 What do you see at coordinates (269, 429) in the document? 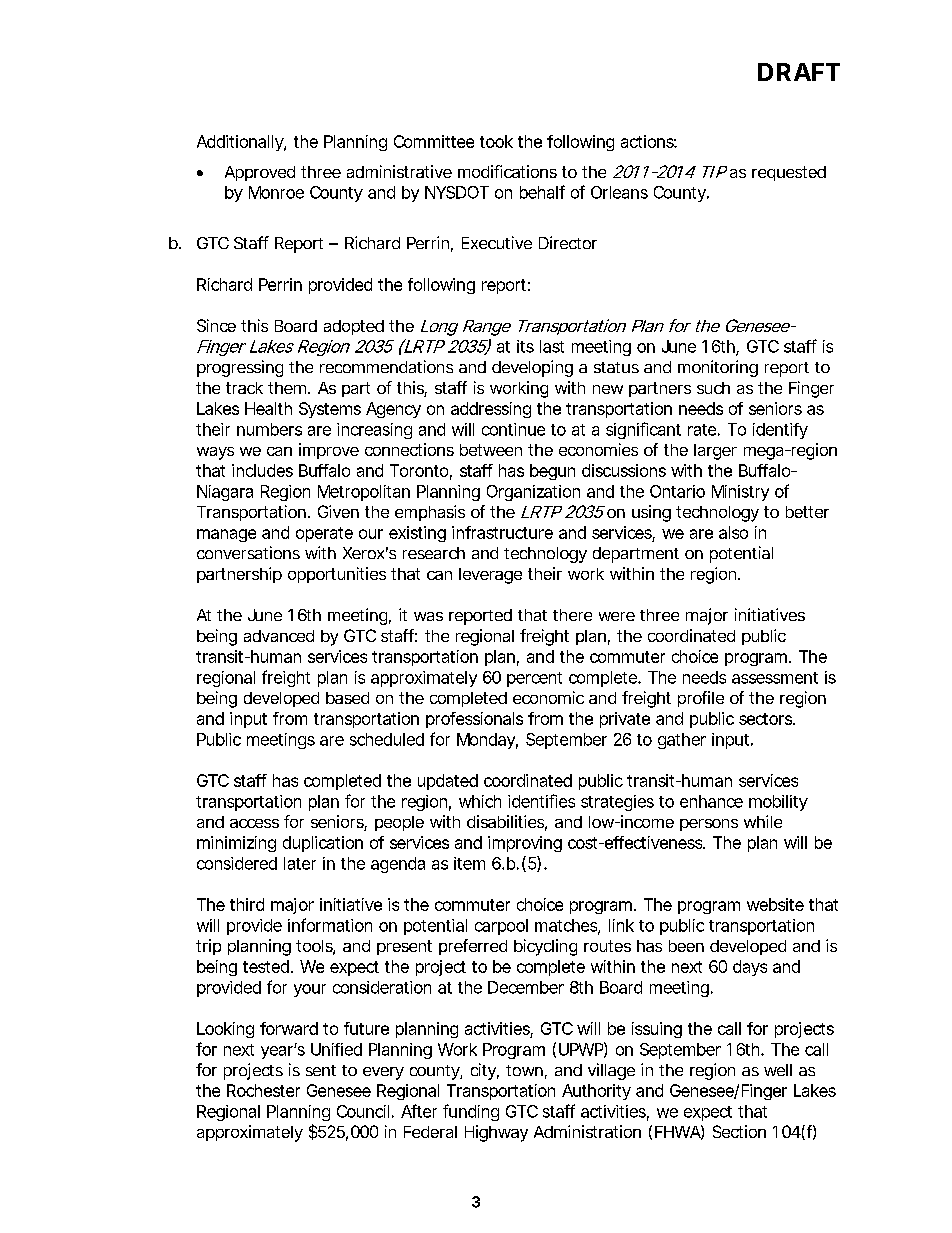
I see `numbers` at bounding box center [269, 429].
